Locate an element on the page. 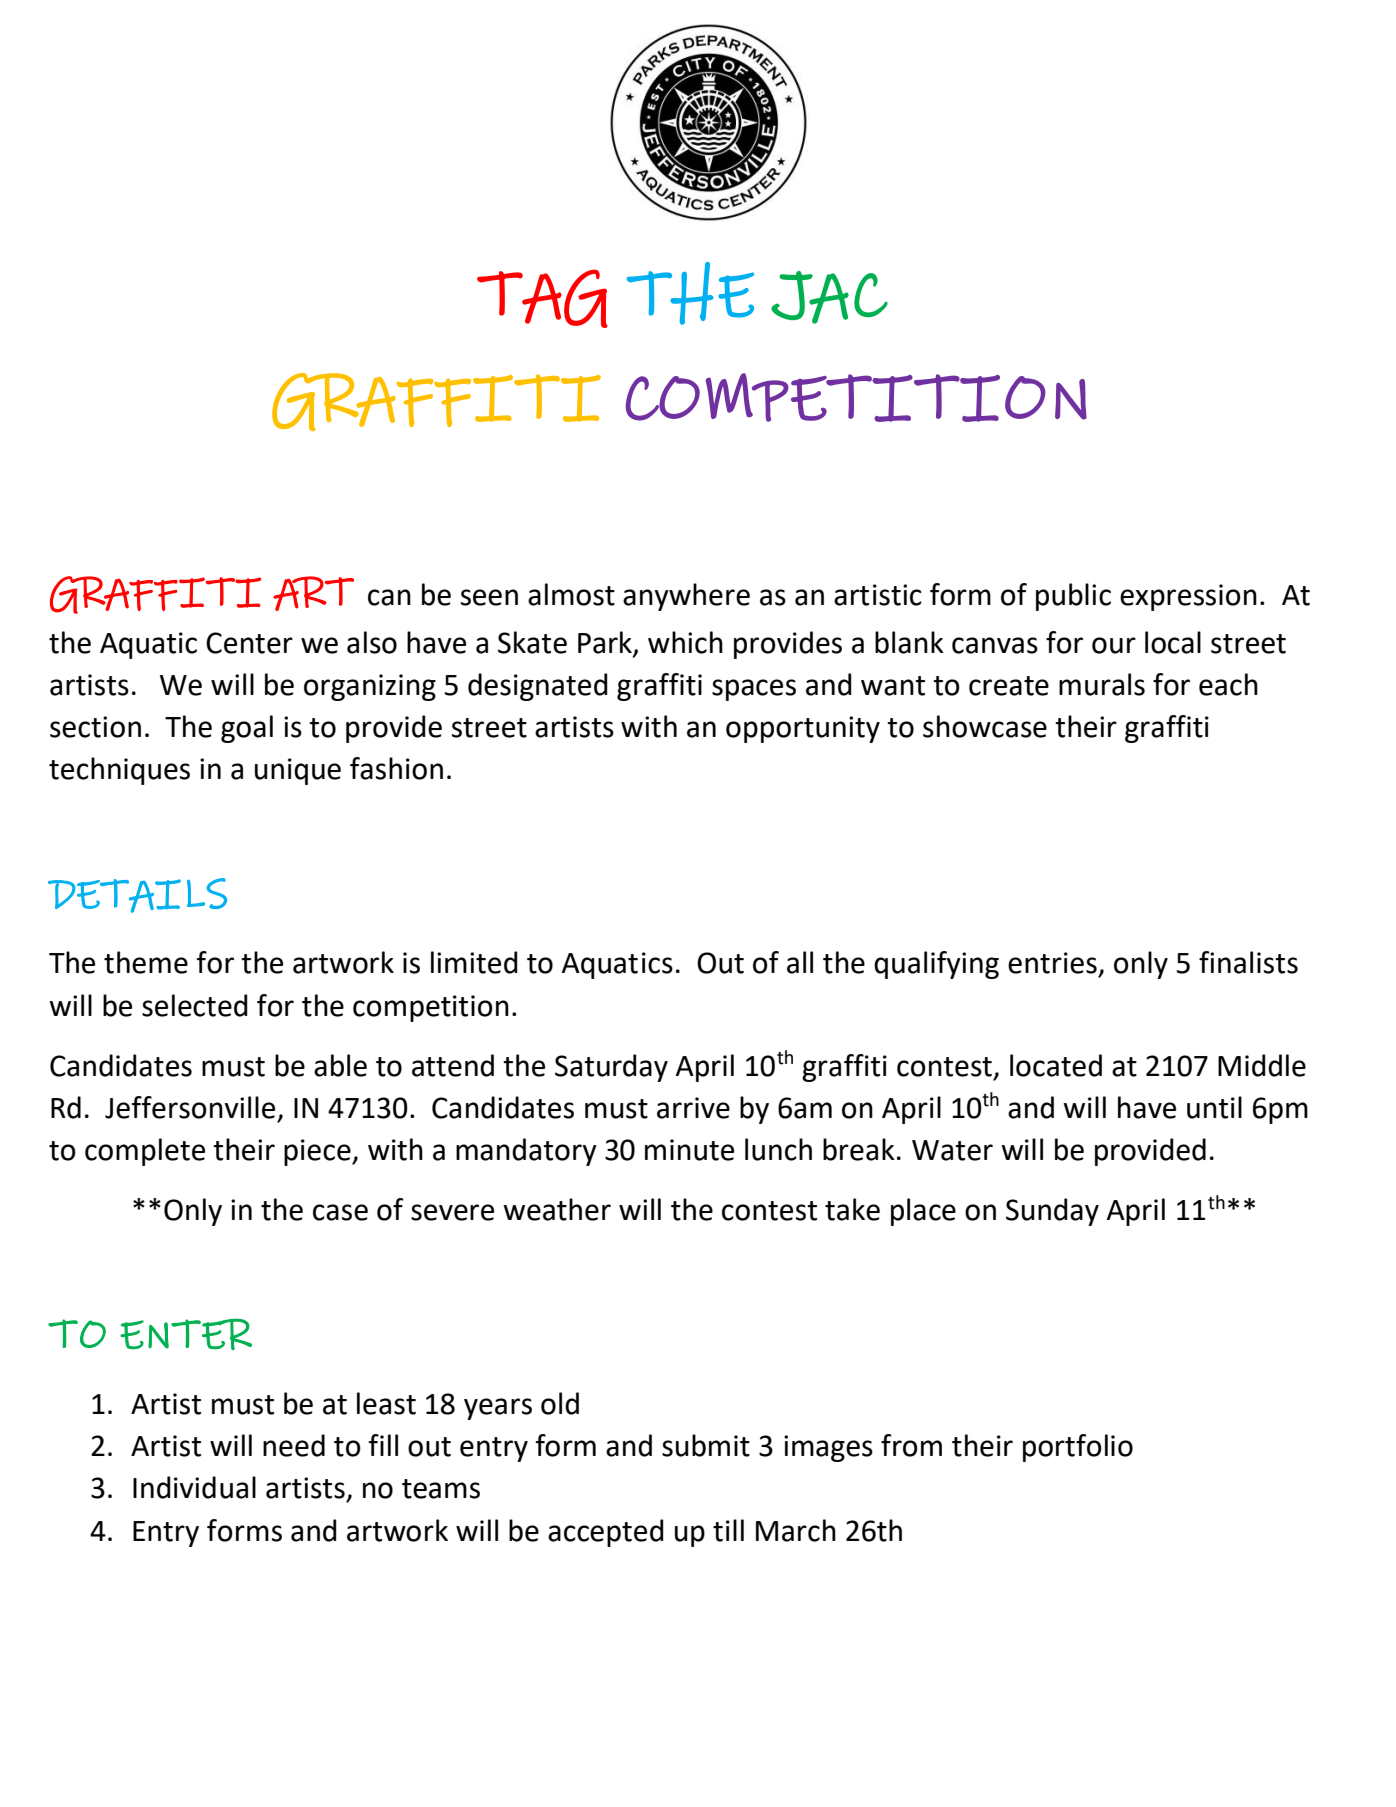  JAC is located at coordinates (829, 297).
